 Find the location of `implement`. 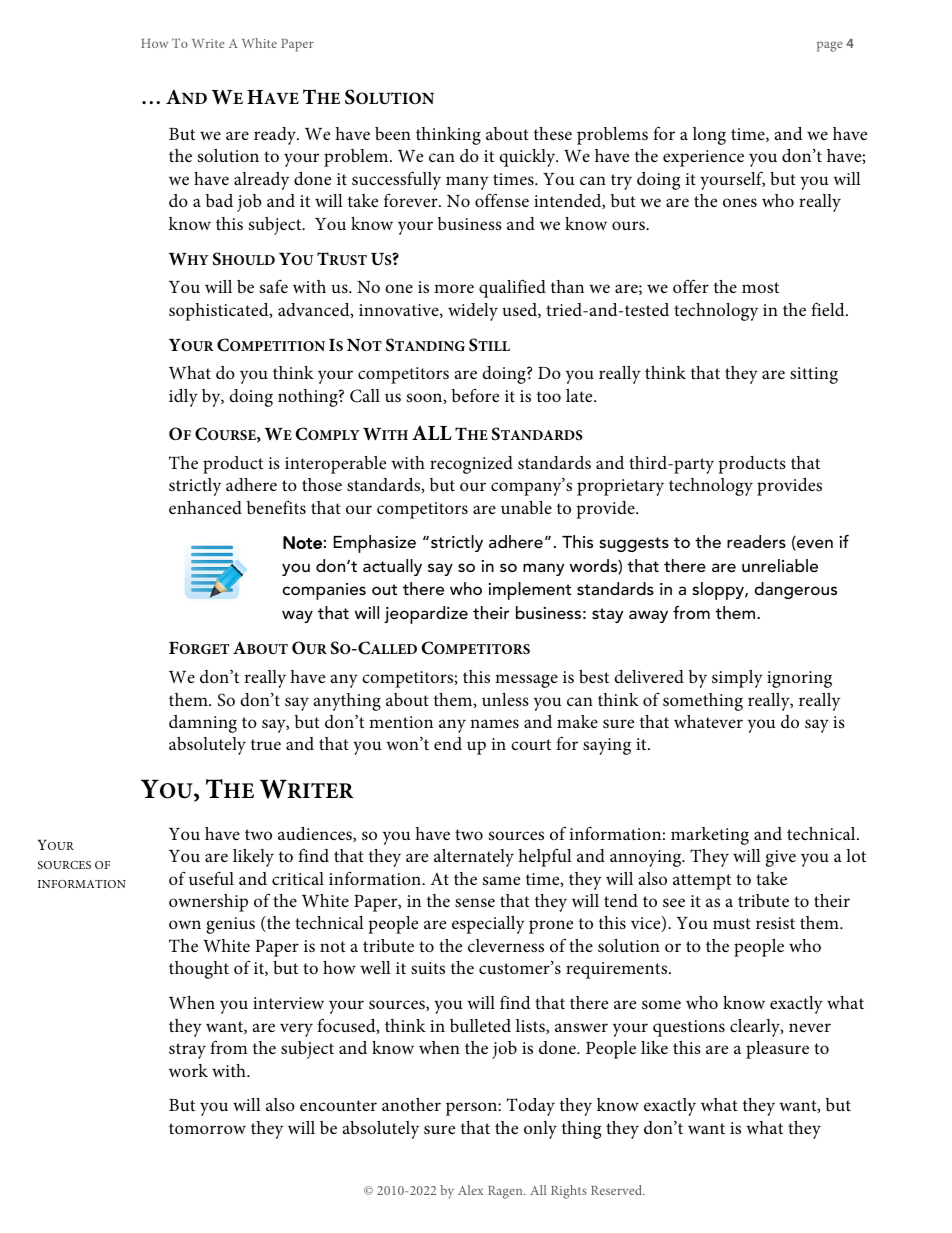

implement is located at coordinates (530, 591).
